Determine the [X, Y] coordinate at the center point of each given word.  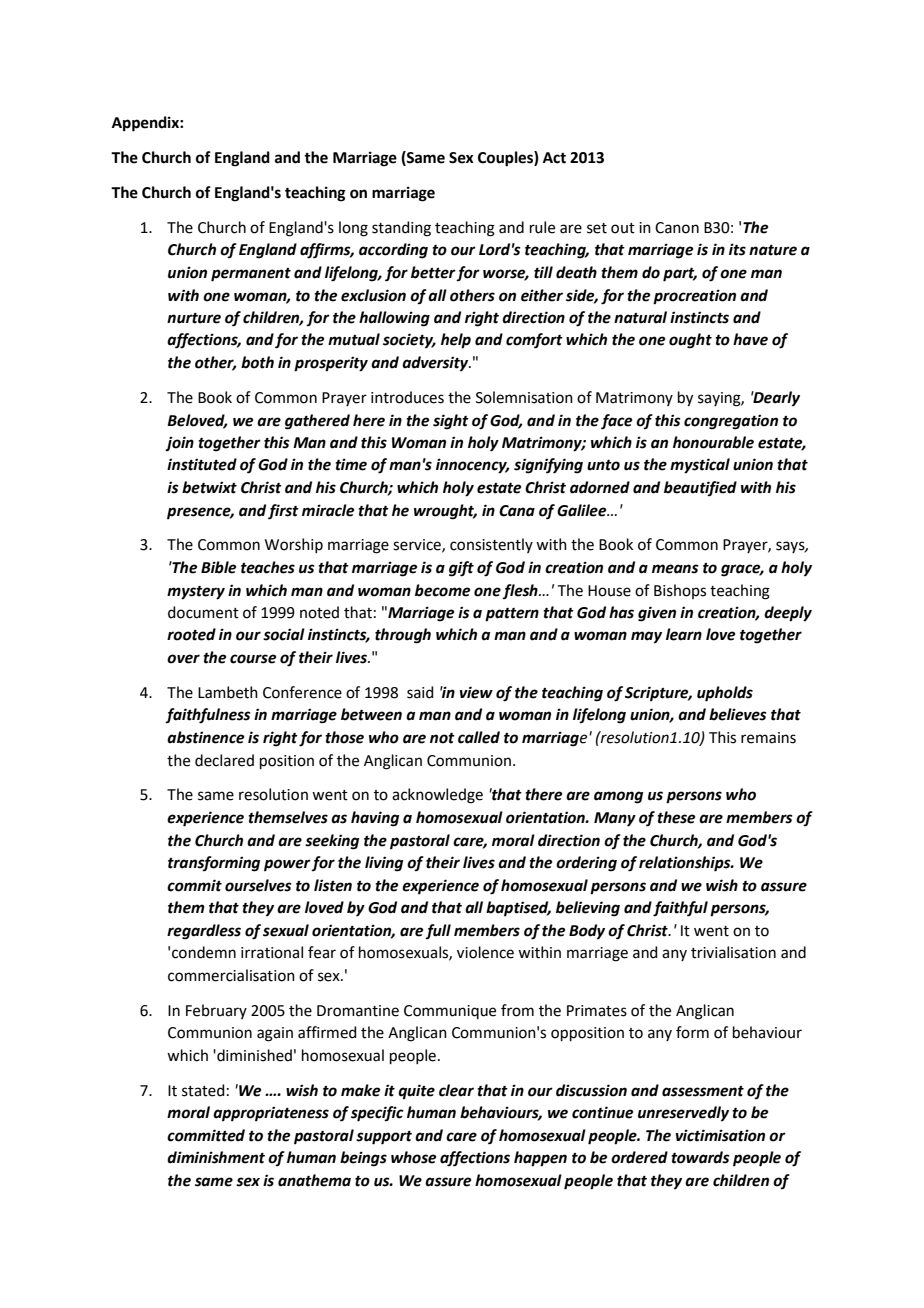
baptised [518, 909]
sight [451, 422]
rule [542, 227]
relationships [686, 864]
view [476, 692]
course [253, 659]
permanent [251, 275]
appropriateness [271, 1114]
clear [456, 1090]
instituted [202, 464]
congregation [731, 422]
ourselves [258, 885]
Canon [677, 228]
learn [684, 634]
